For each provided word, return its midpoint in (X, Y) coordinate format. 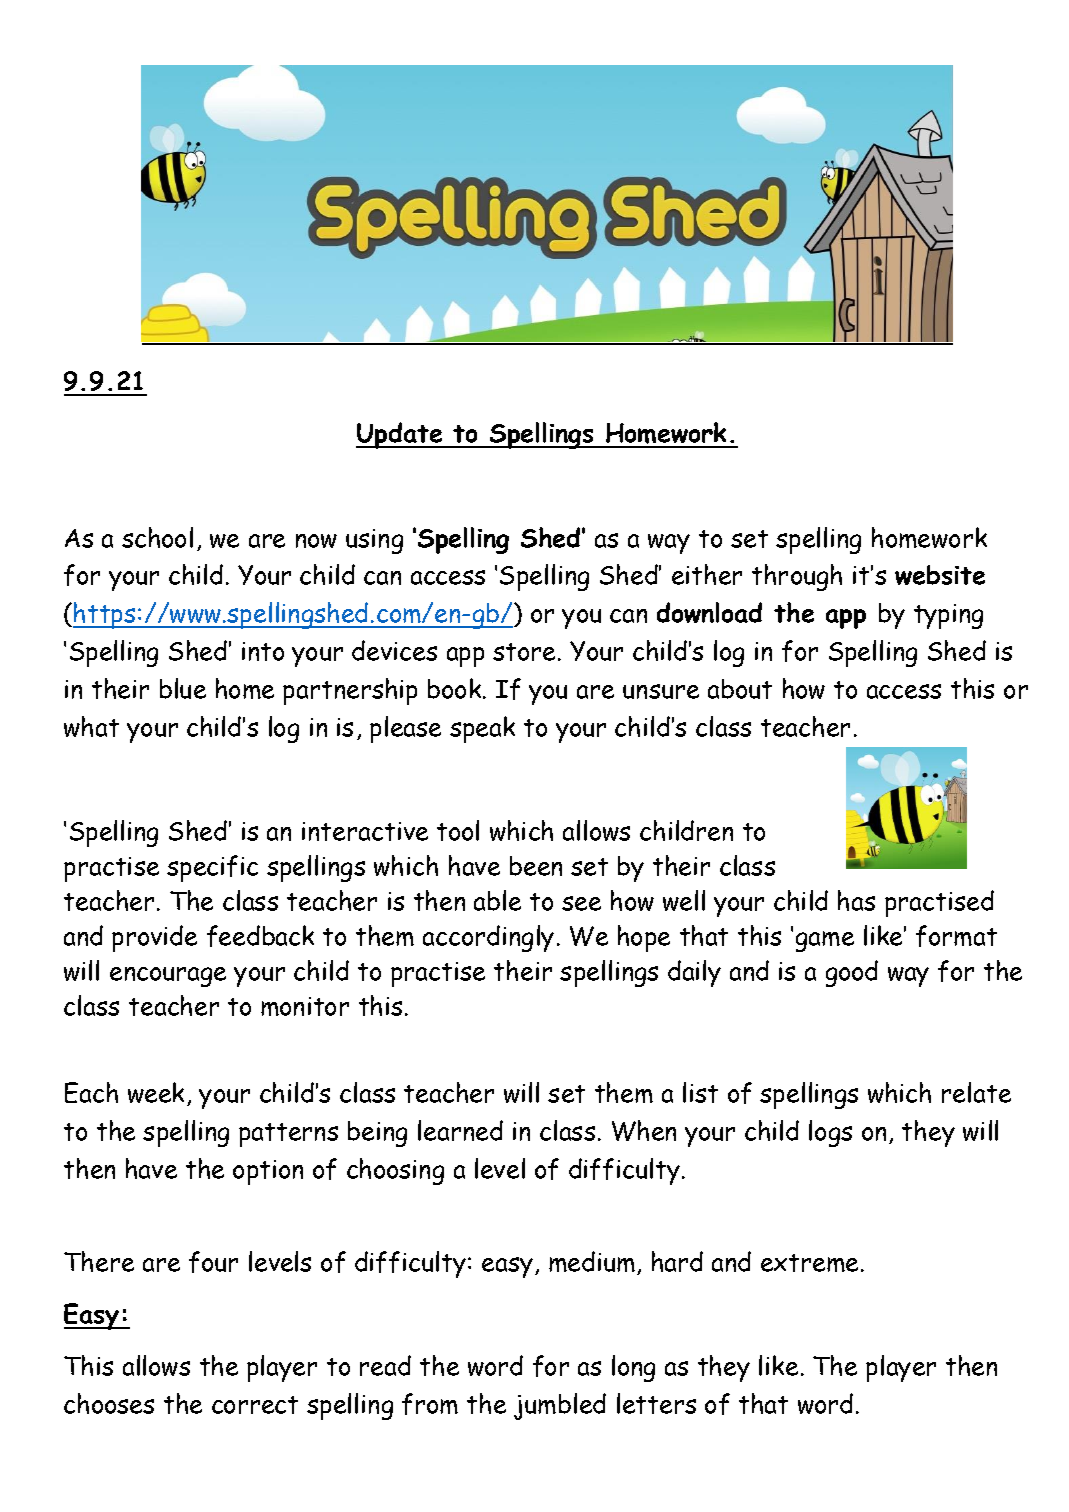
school (157, 537)
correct (255, 1405)
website (940, 575)
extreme (811, 1263)
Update (400, 435)
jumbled (560, 1406)
